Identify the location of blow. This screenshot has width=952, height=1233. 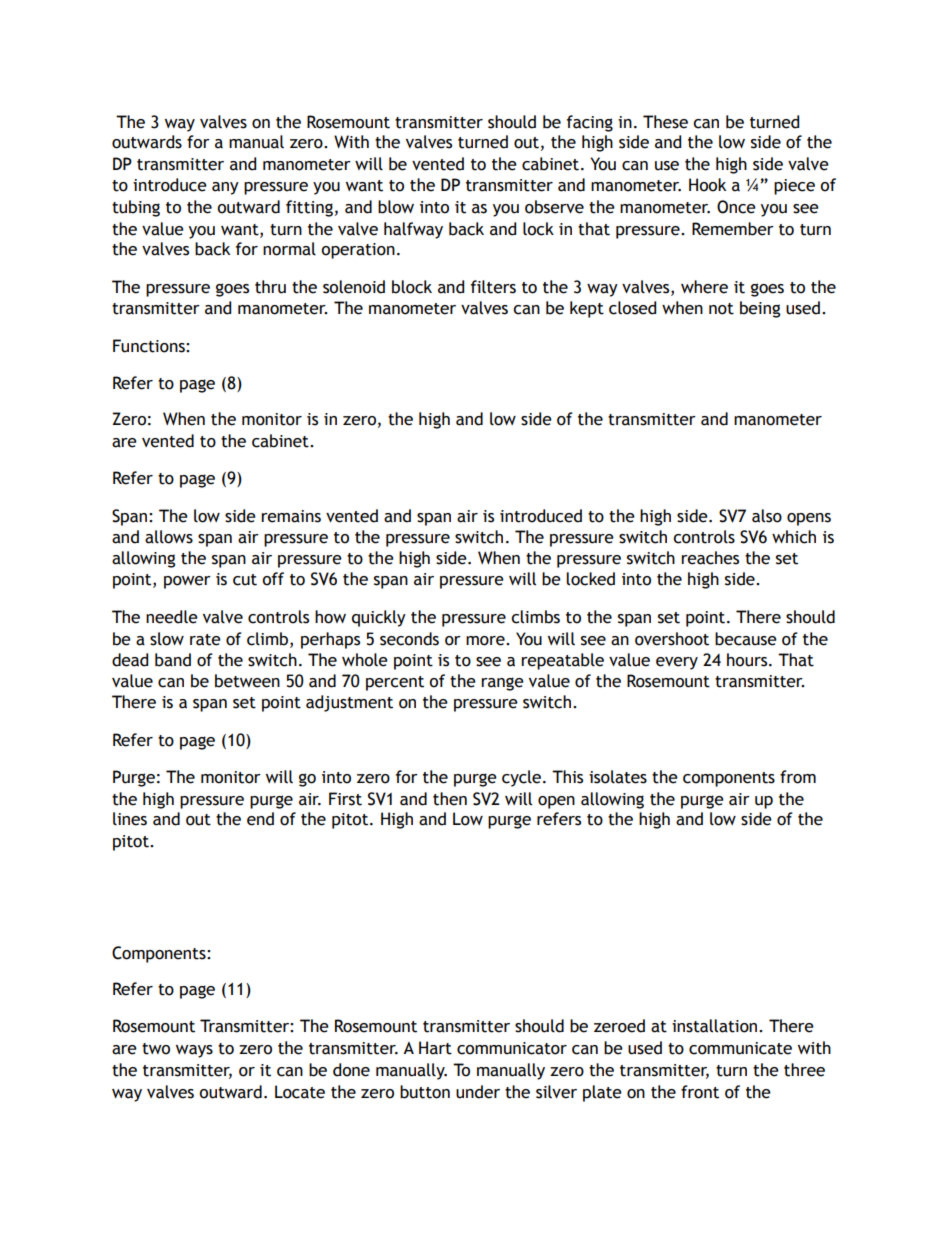
(396, 207).
